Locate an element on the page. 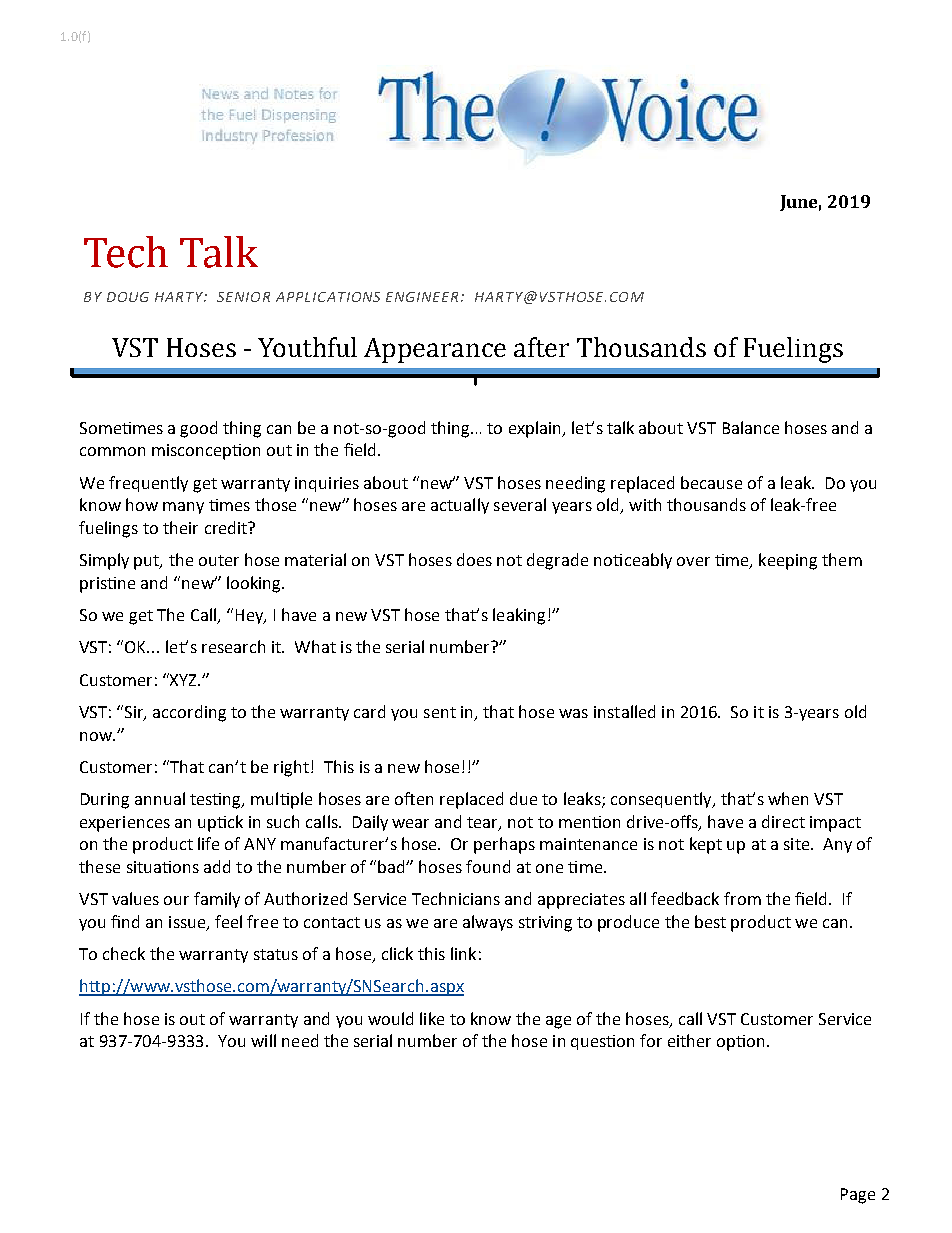  found is located at coordinates (488, 866).
